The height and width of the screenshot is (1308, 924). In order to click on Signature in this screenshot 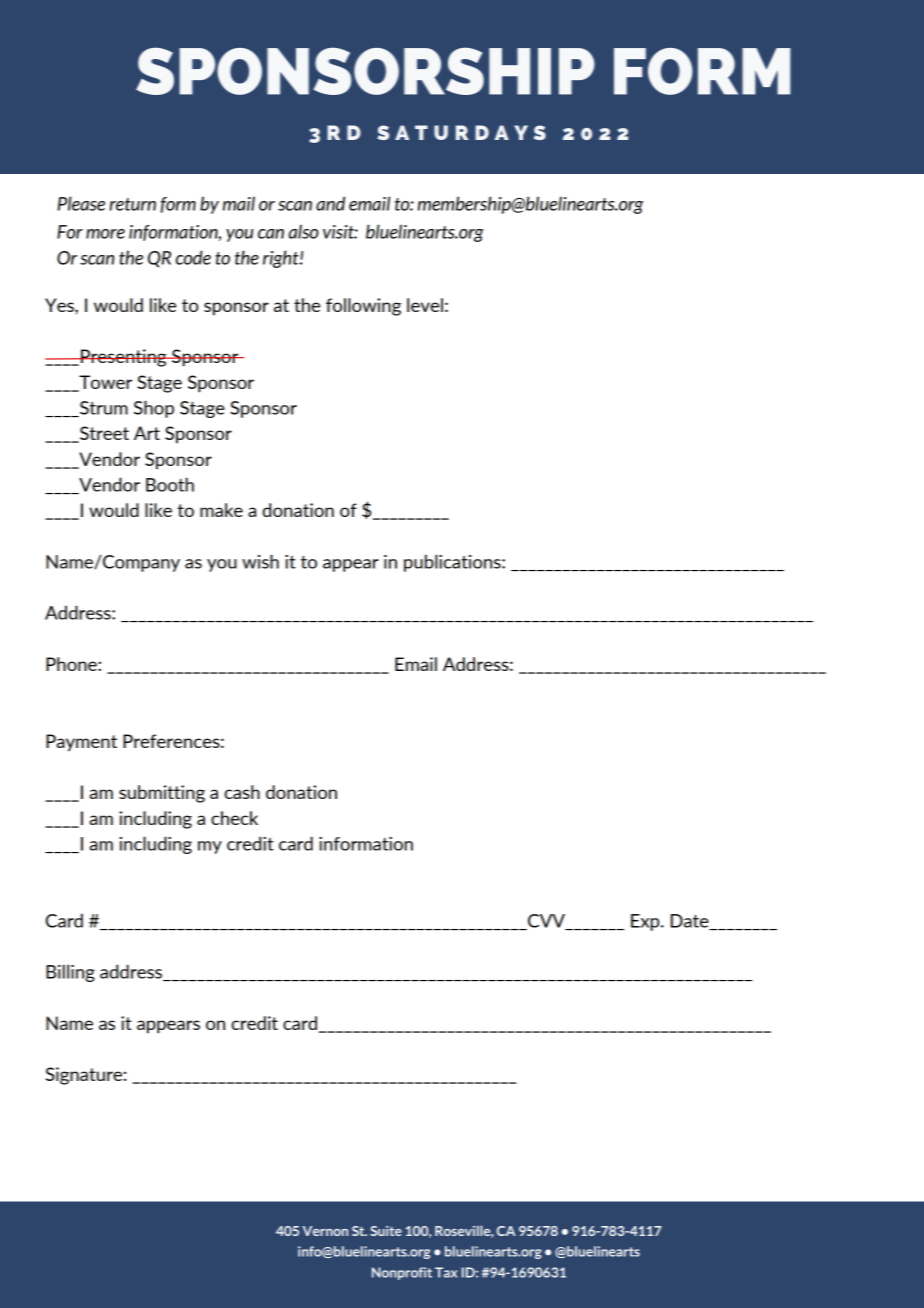, I will do `click(84, 1076)`.
